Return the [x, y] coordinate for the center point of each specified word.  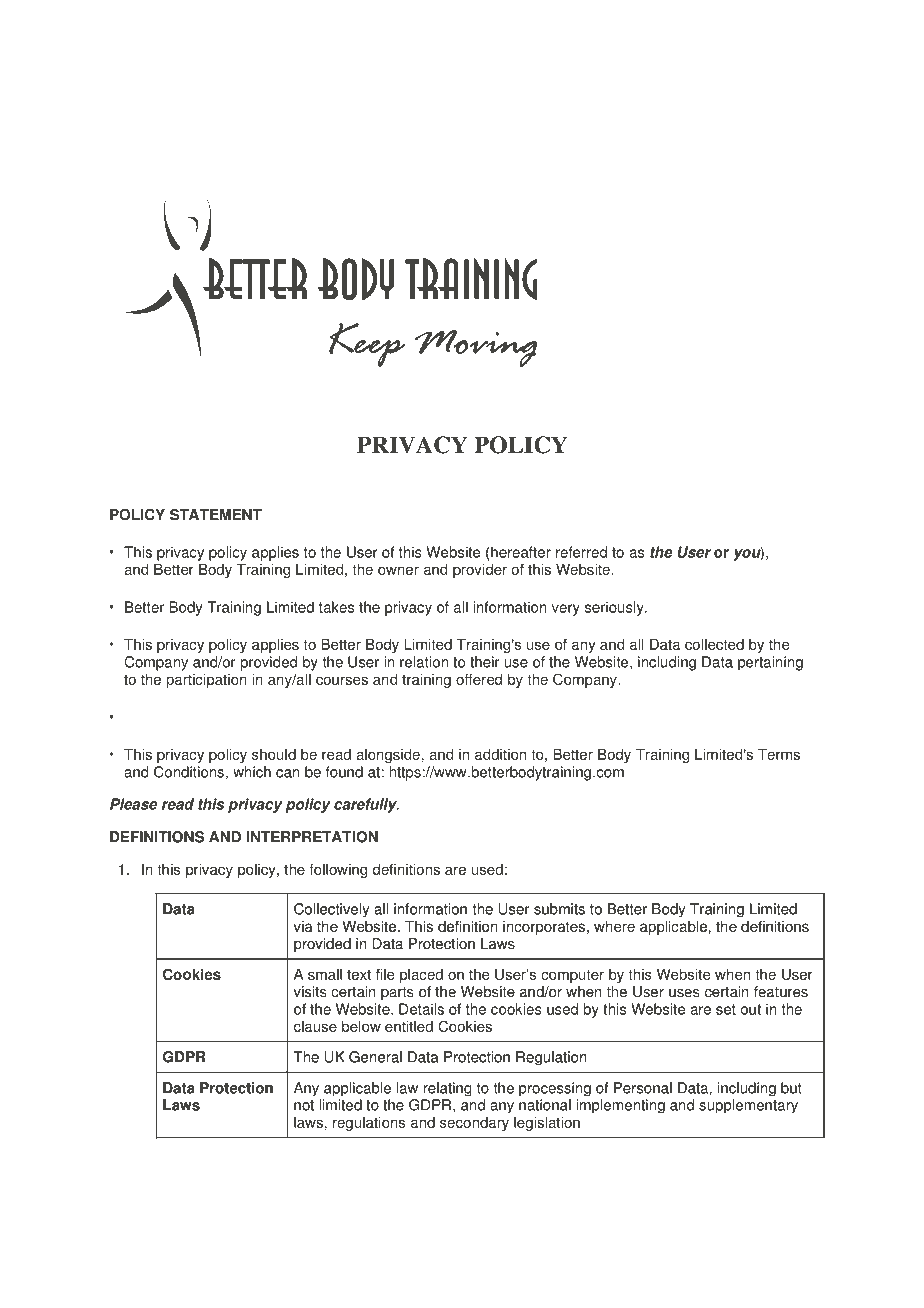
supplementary [748, 1106]
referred [581, 552]
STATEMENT [216, 515]
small [325, 974]
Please [133, 804]
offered [479, 679]
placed [421, 976]
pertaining [770, 663]
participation [207, 680]
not [304, 1105]
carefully [366, 805]
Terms [779, 754]
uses [684, 993]
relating [447, 1089]
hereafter [521, 552]
